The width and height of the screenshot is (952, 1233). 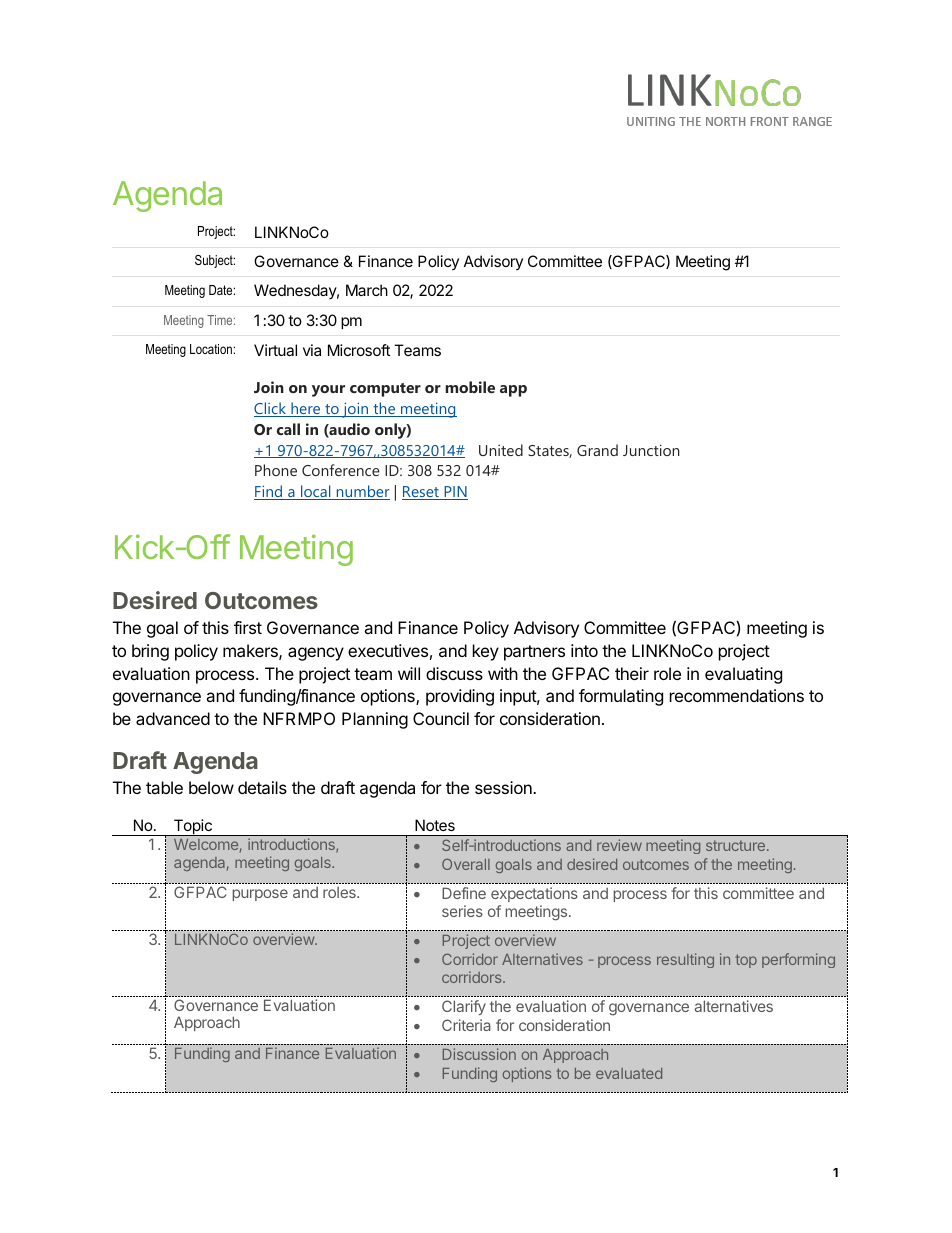 I want to click on Junction, so click(x=651, y=450).
